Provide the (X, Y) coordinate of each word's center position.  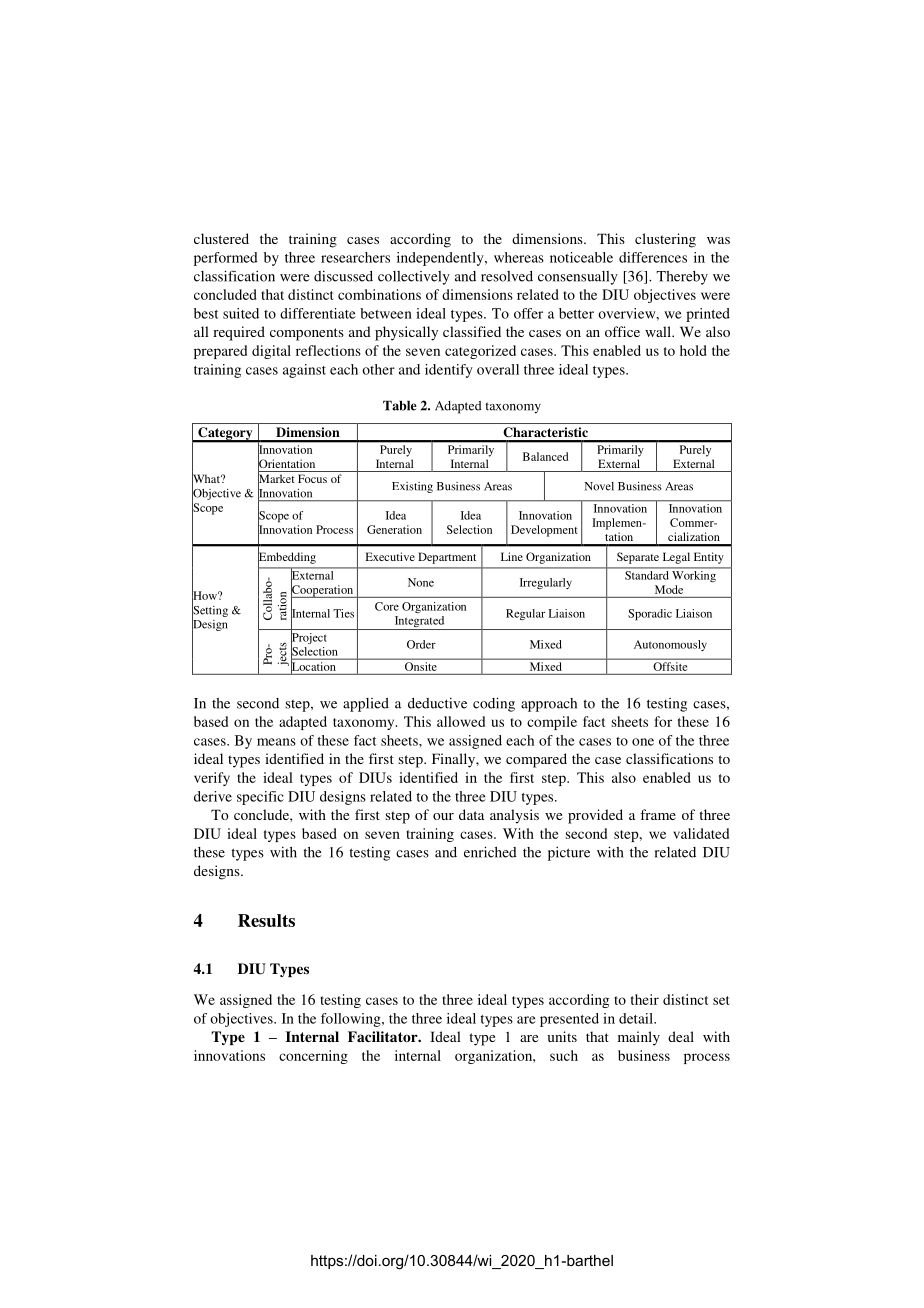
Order (421, 644)
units (562, 1036)
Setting (210, 611)
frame (658, 814)
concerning (313, 1057)
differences (653, 257)
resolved (507, 276)
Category (225, 434)
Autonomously (670, 645)
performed (226, 259)
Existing (412, 487)
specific (260, 798)
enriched (490, 852)
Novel (599, 486)
